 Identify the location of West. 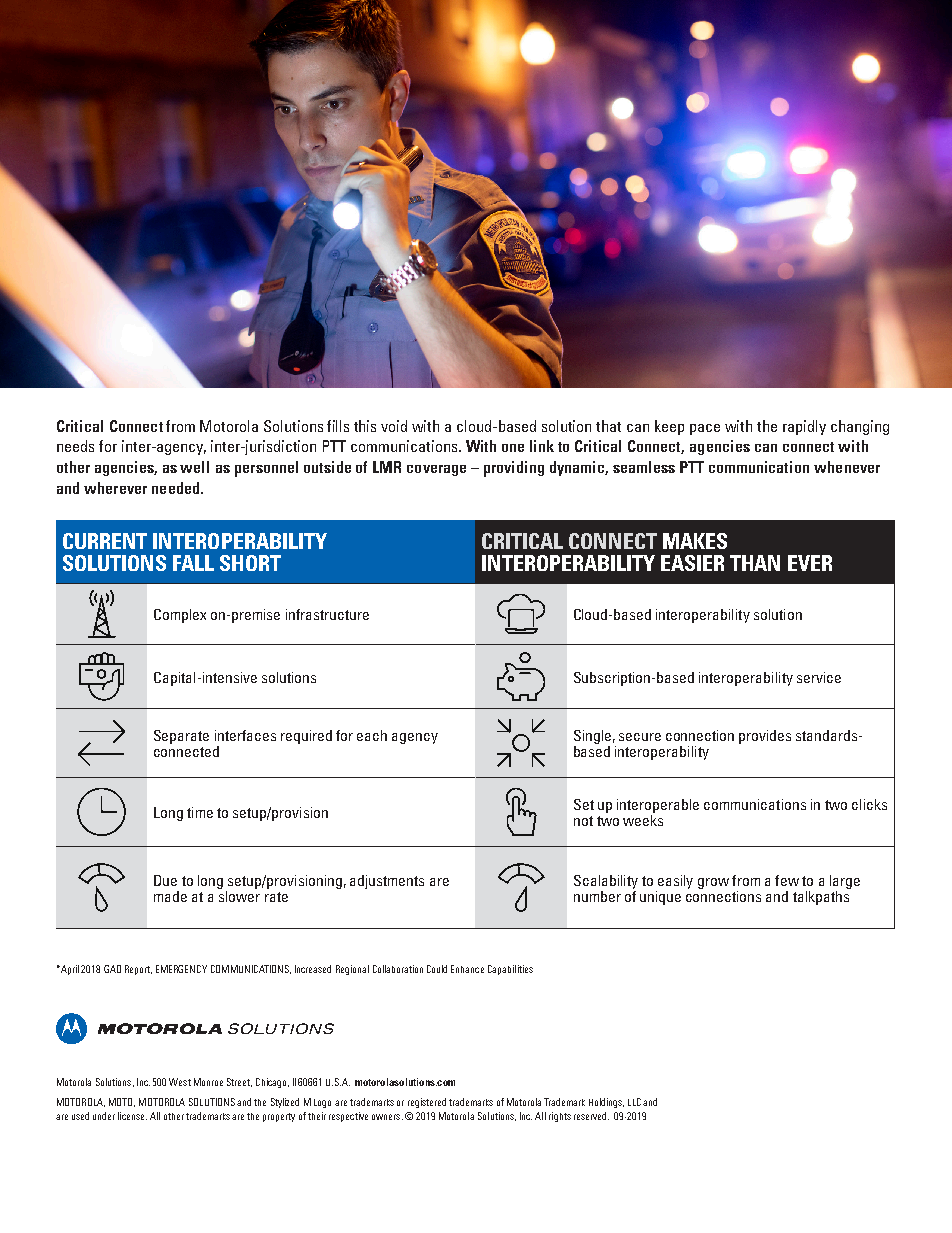
(180, 1082).
